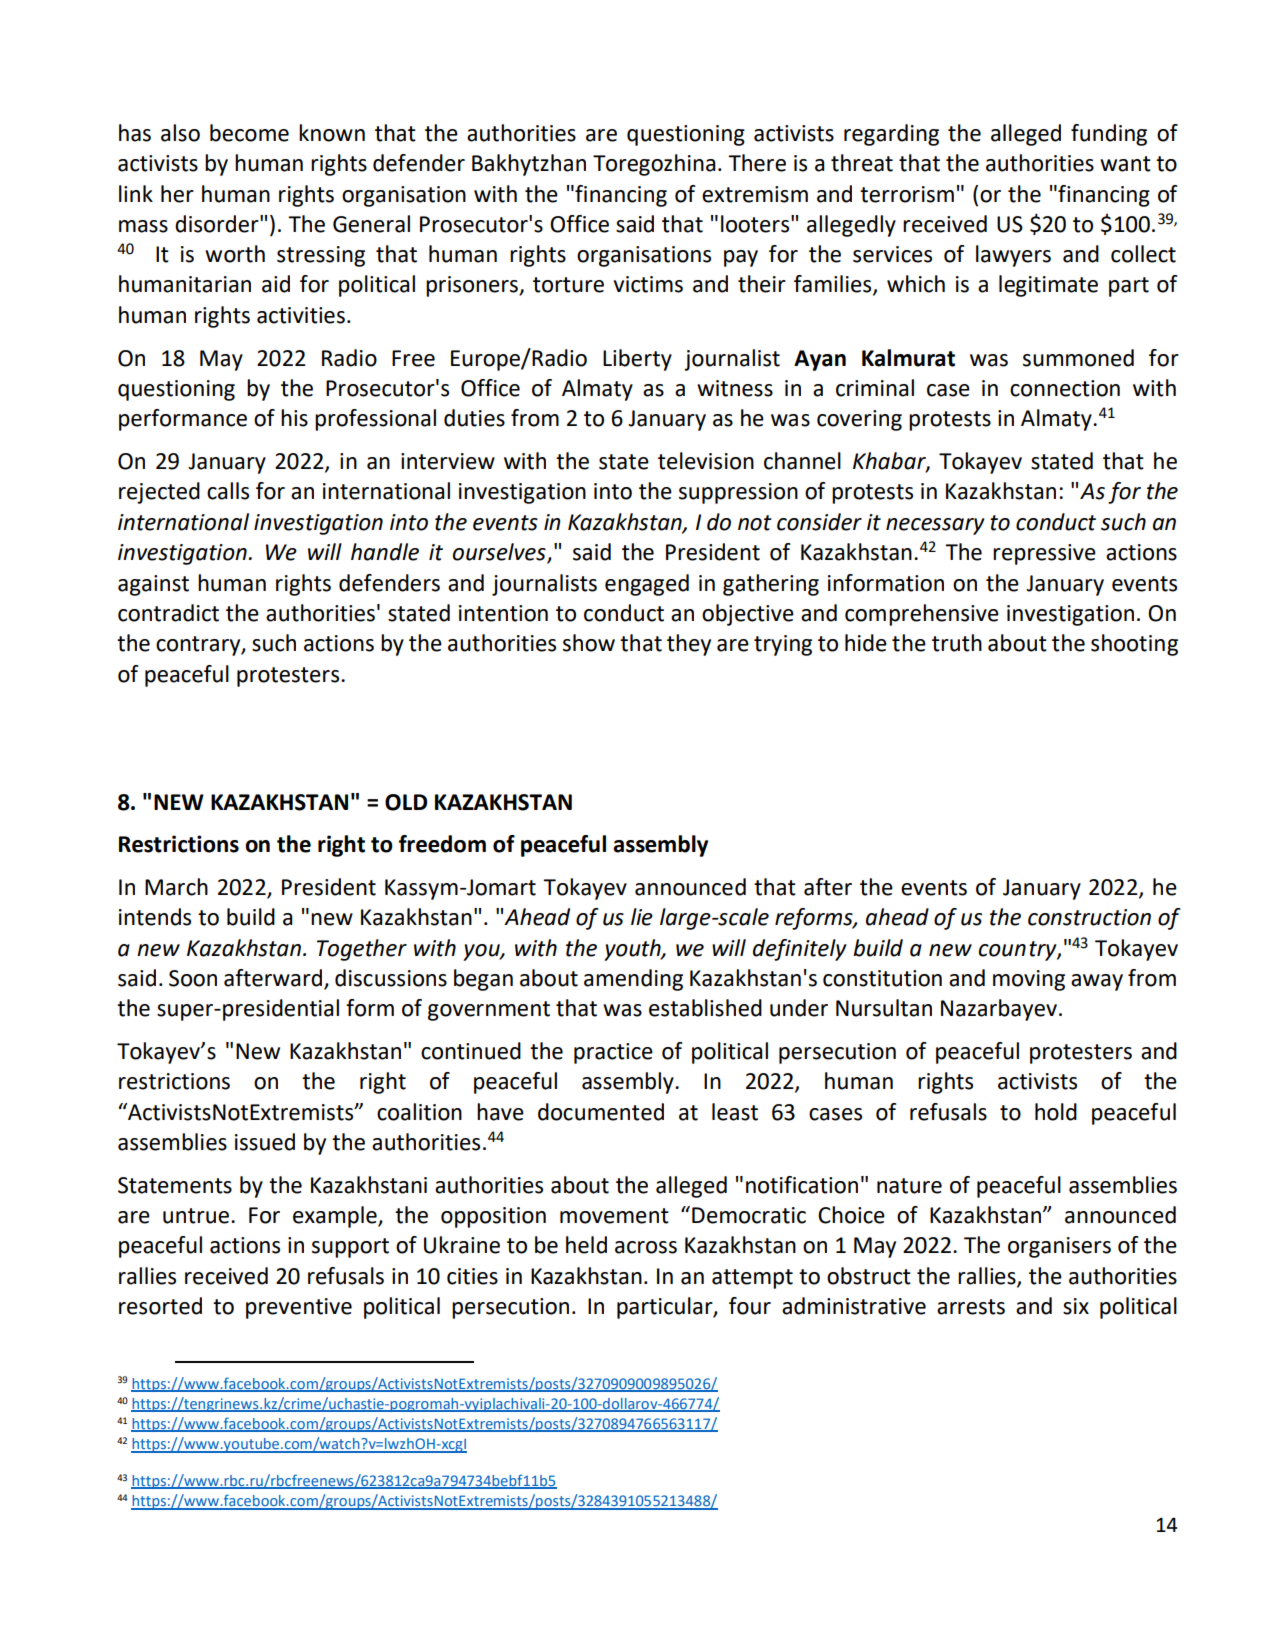  Describe the element at coordinates (176, 887) in the screenshot. I see `March` at that location.
